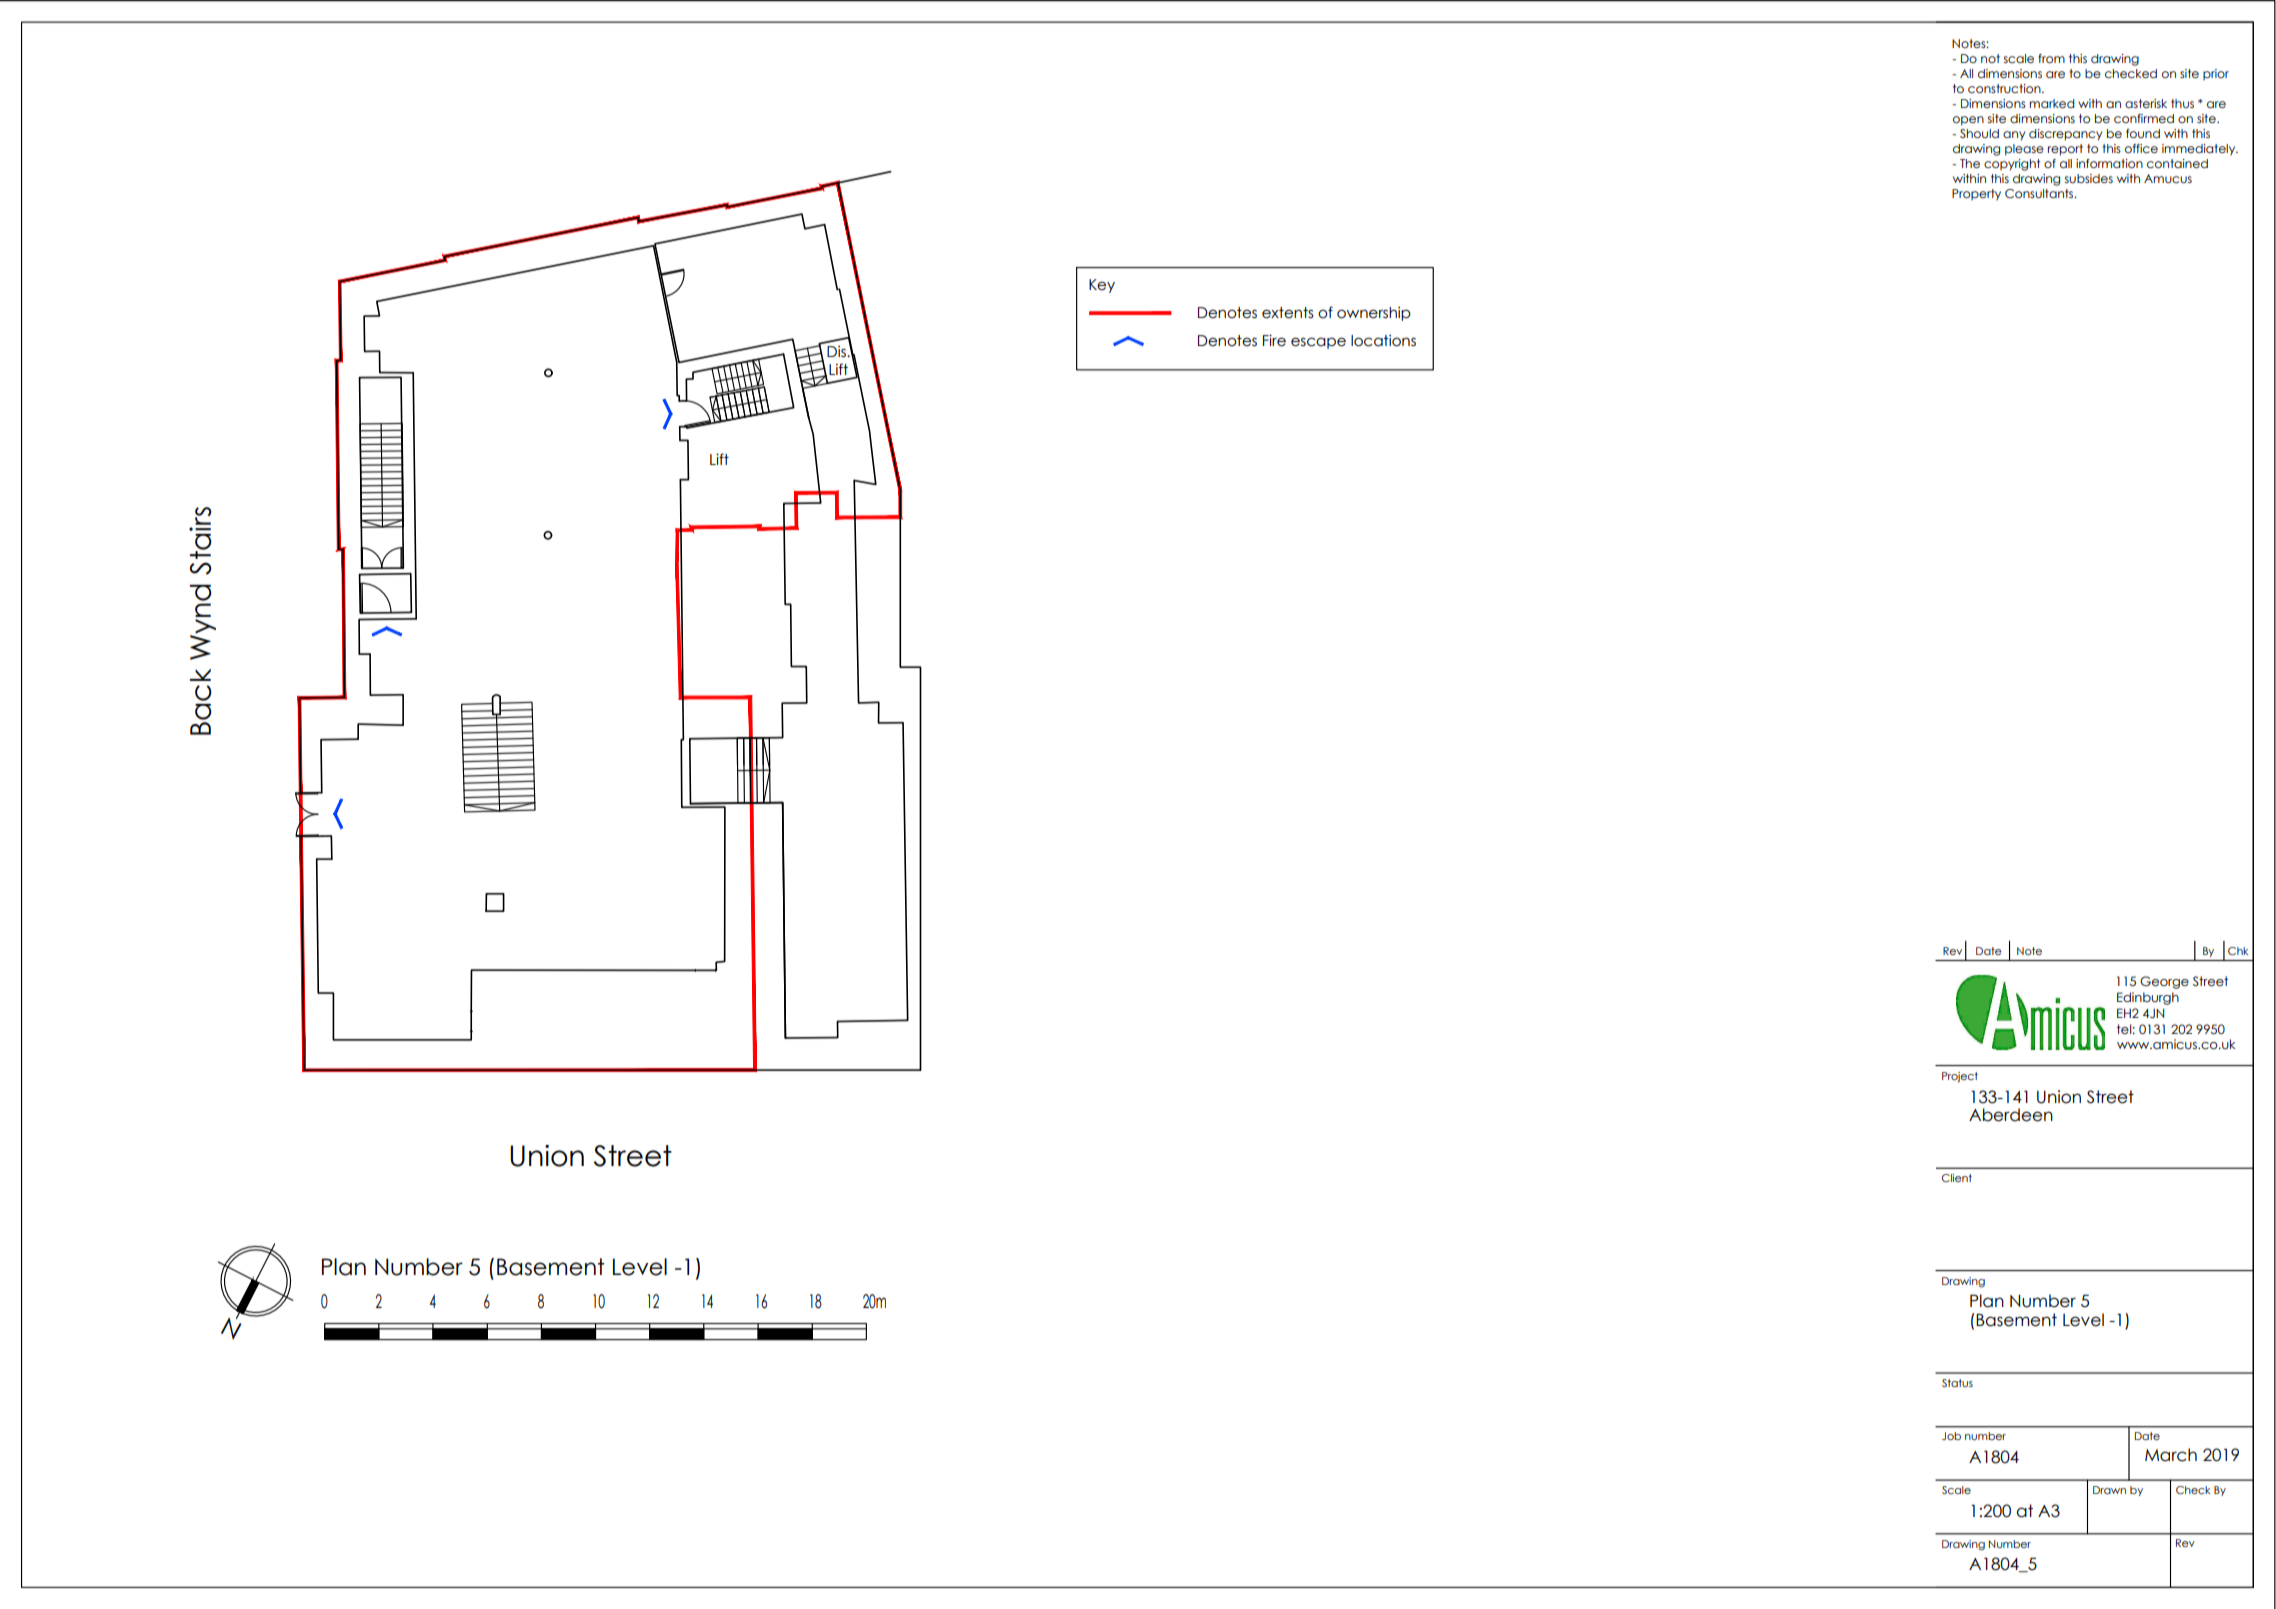 The height and width of the screenshot is (1609, 2276). I want to click on Status, so click(1957, 1383).
